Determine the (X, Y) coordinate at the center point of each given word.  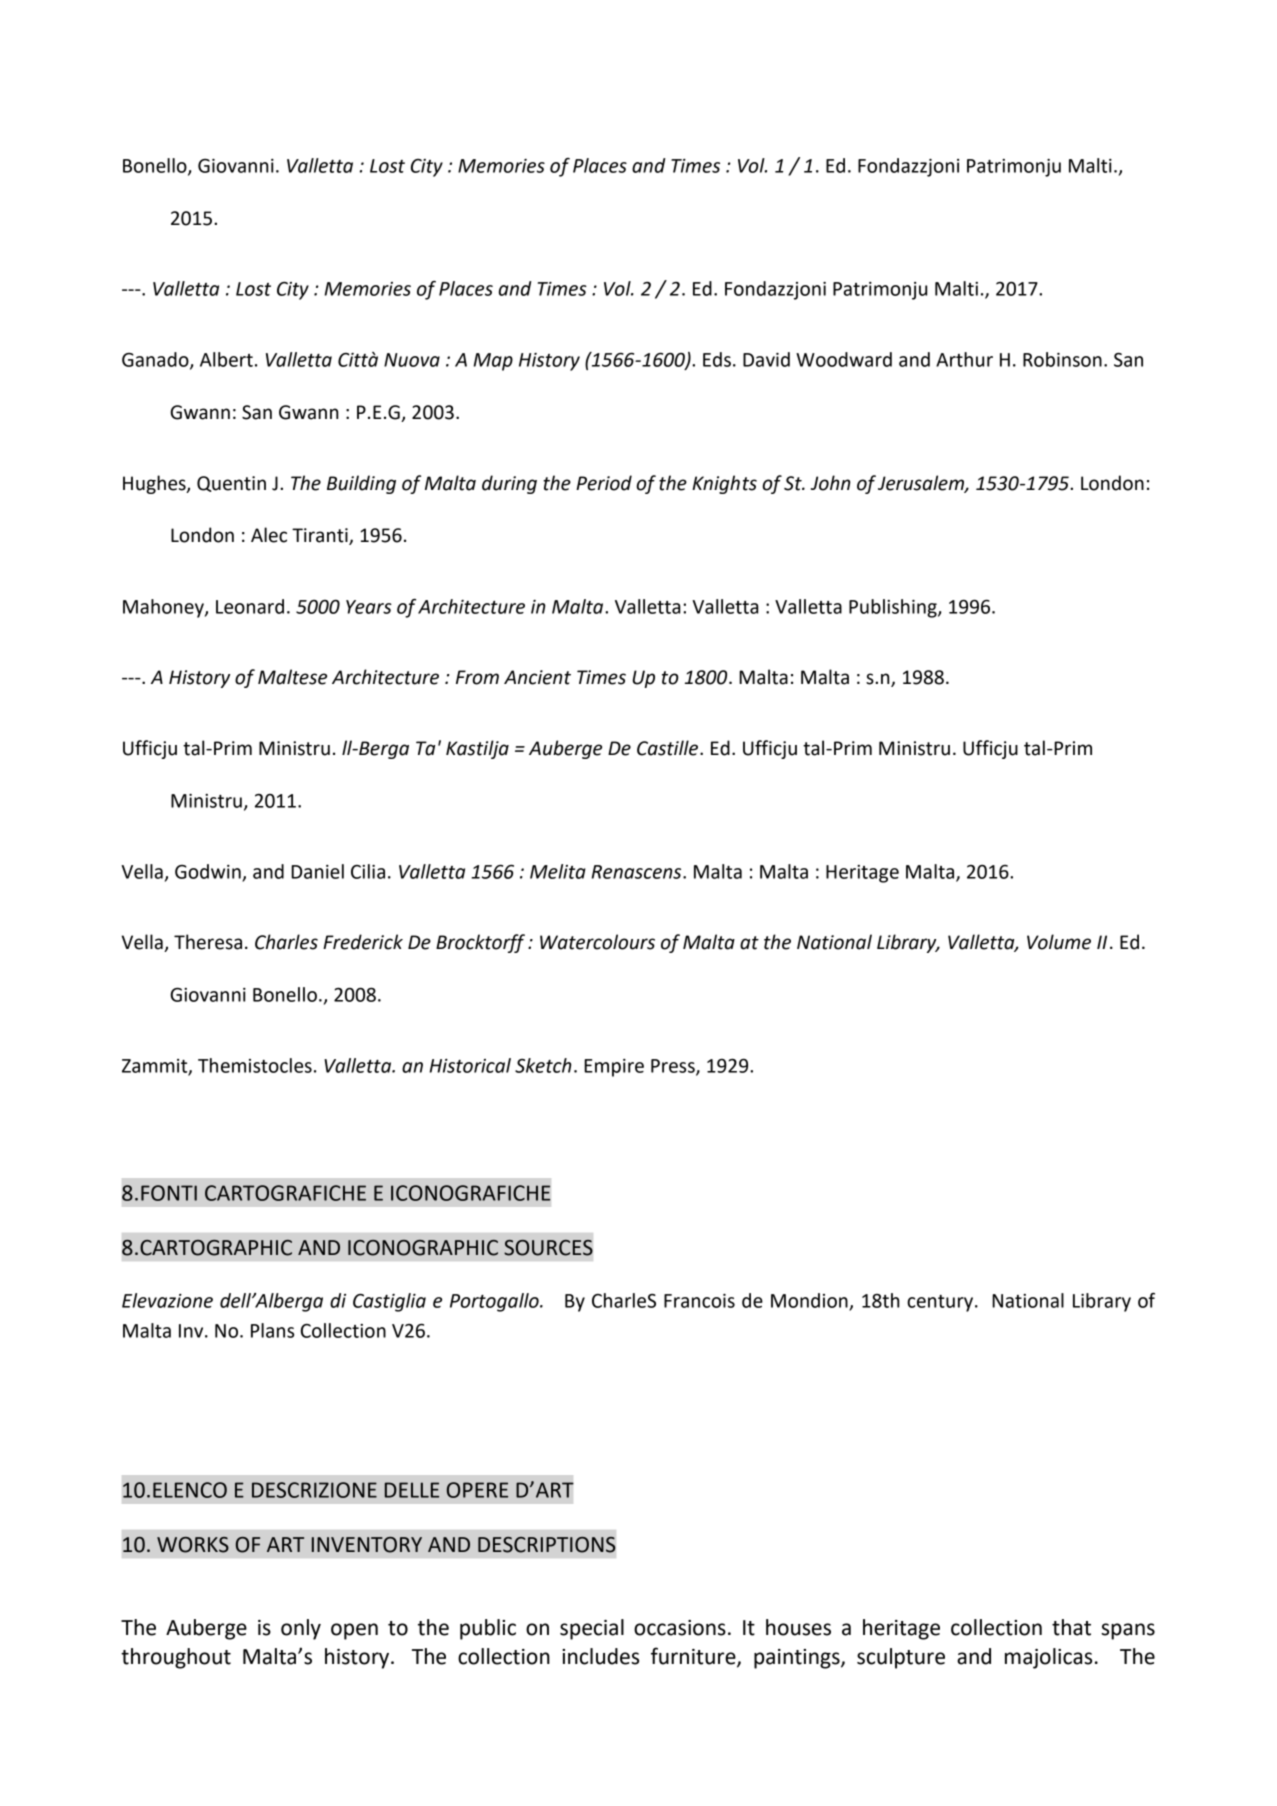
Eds (717, 359)
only (301, 1629)
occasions (680, 1628)
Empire (614, 1068)
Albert (226, 359)
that (1071, 1627)
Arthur (964, 359)
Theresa (208, 942)
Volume (1059, 942)
